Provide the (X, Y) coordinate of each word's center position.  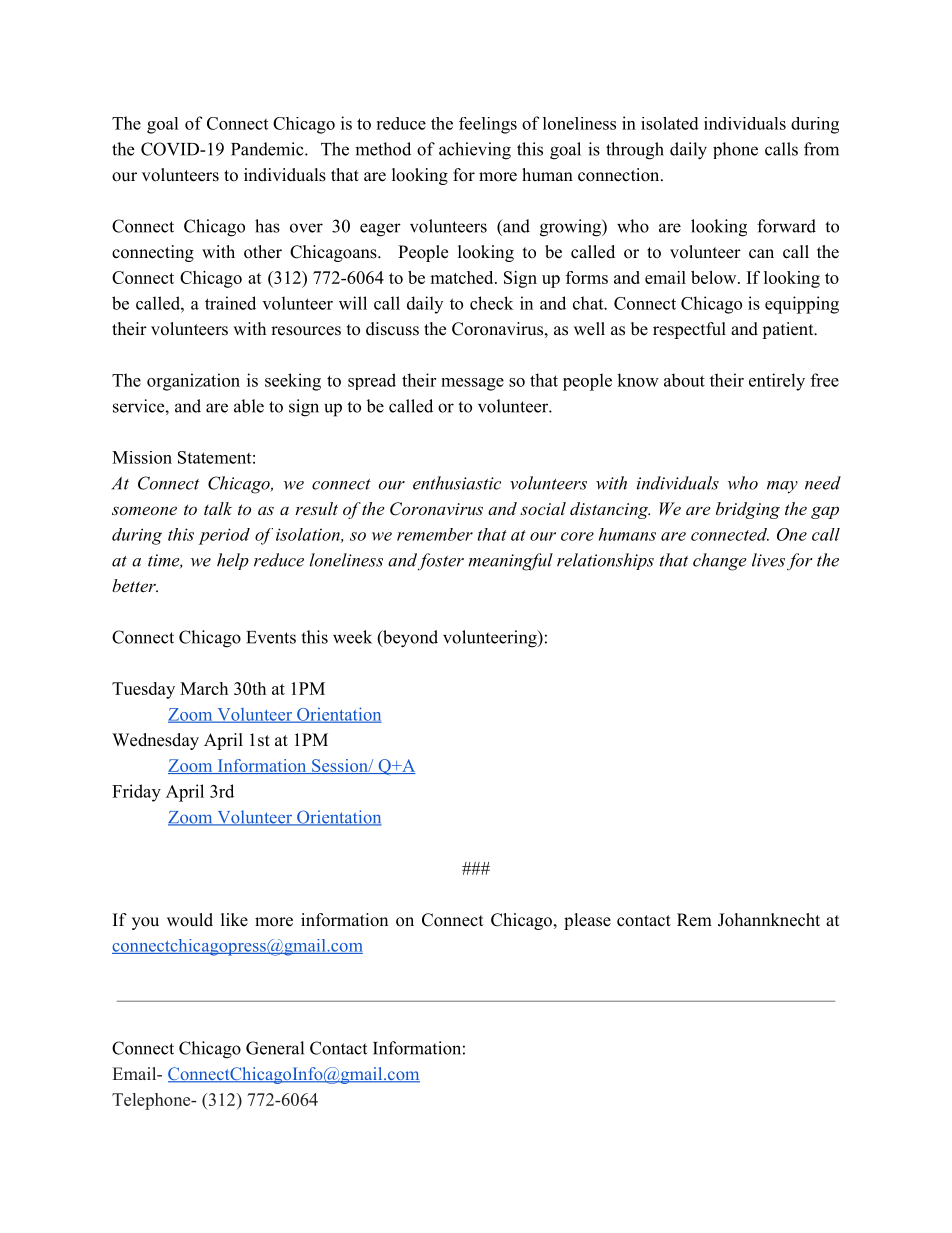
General (275, 1048)
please (587, 921)
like (234, 920)
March (204, 688)
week (352, 637)
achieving (475, 151)
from (821, 149)
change (720, 562)
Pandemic (268, 149)
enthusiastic (457, 483)
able (249, 406)
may (782, 487)
